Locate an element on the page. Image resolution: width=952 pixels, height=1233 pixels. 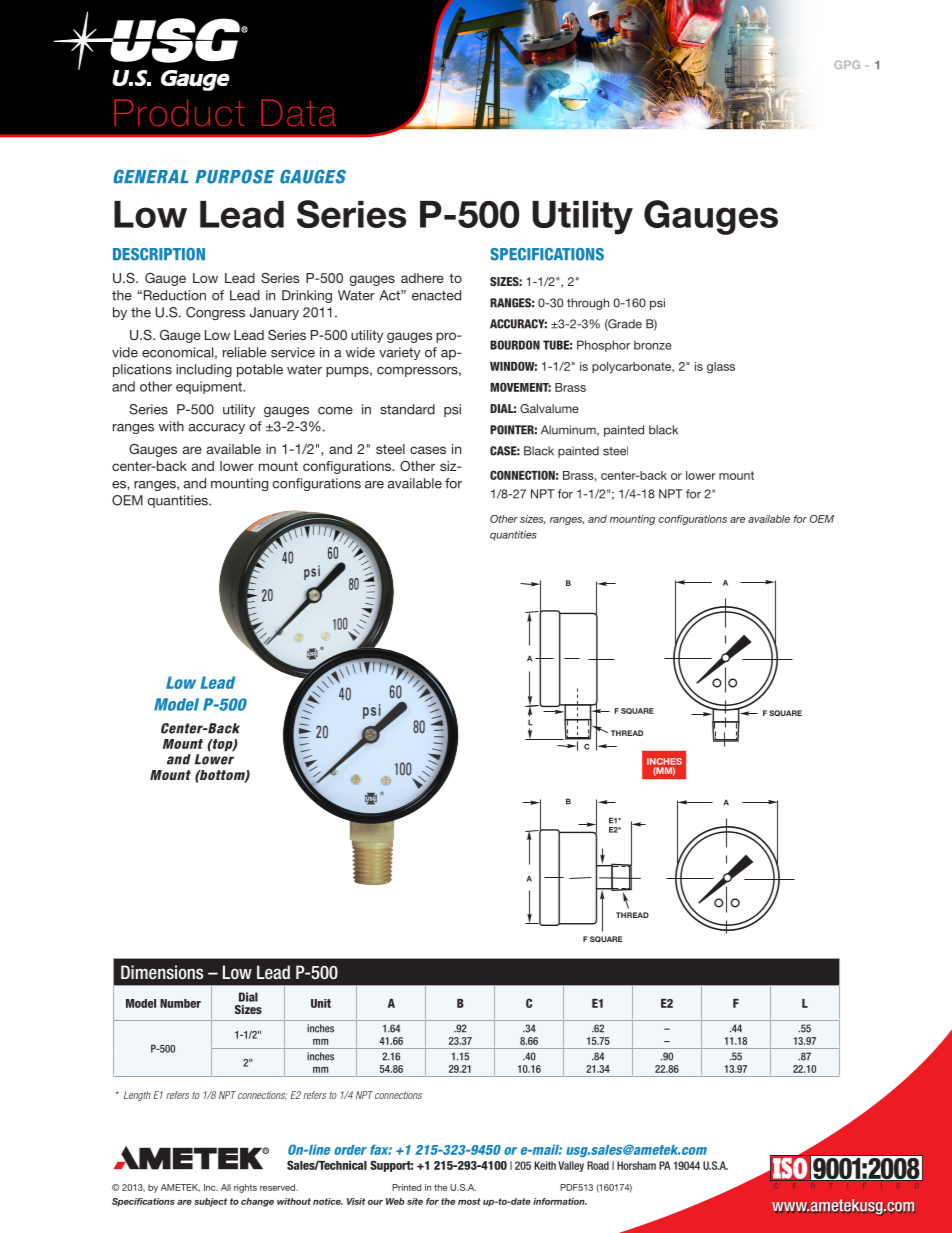
glass is located at coordinates (721, 368).
